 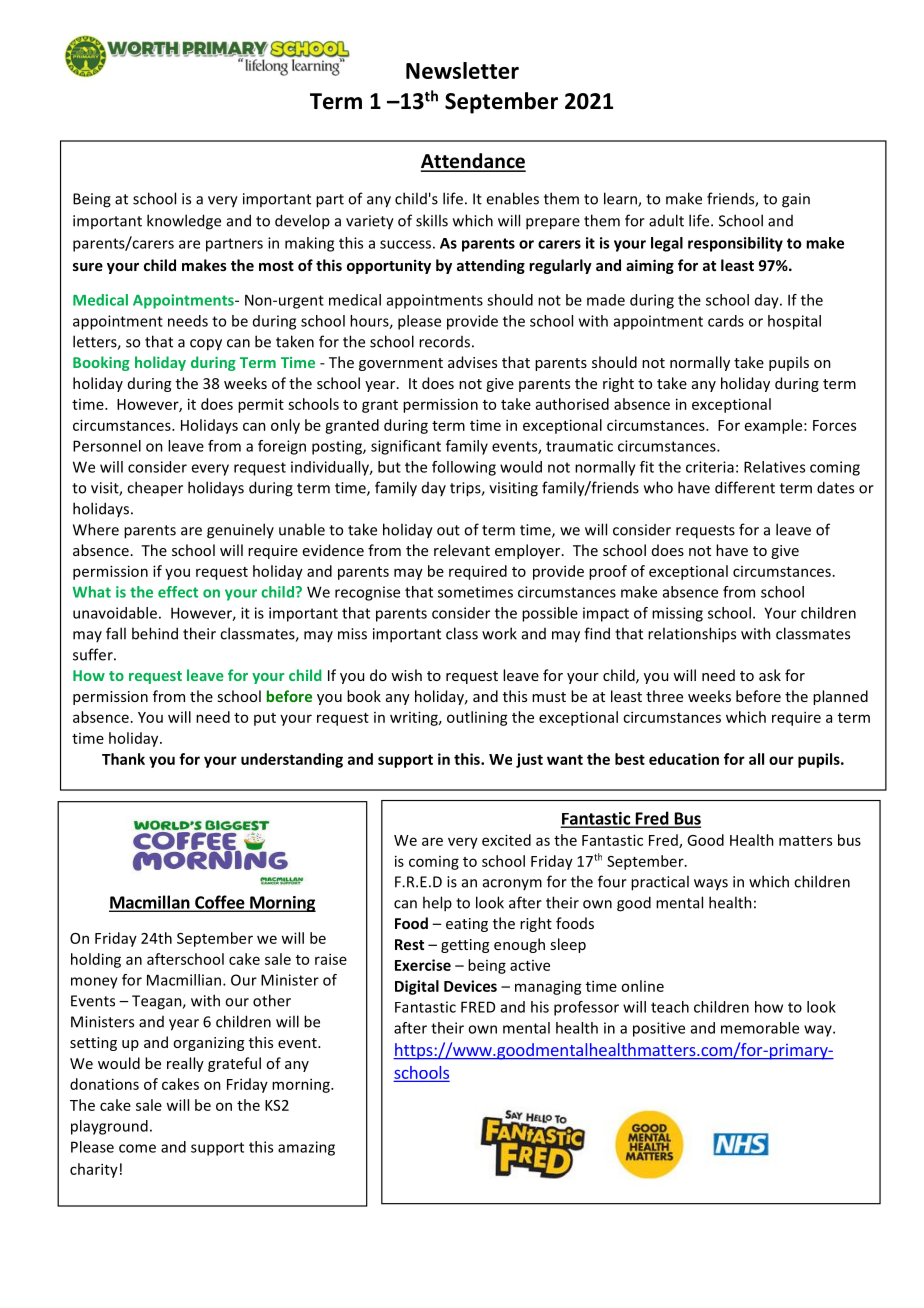 What do you see at coordinates (692, 635) in the screenshot?
I see `relationships` at bounding box center [692, 635].
